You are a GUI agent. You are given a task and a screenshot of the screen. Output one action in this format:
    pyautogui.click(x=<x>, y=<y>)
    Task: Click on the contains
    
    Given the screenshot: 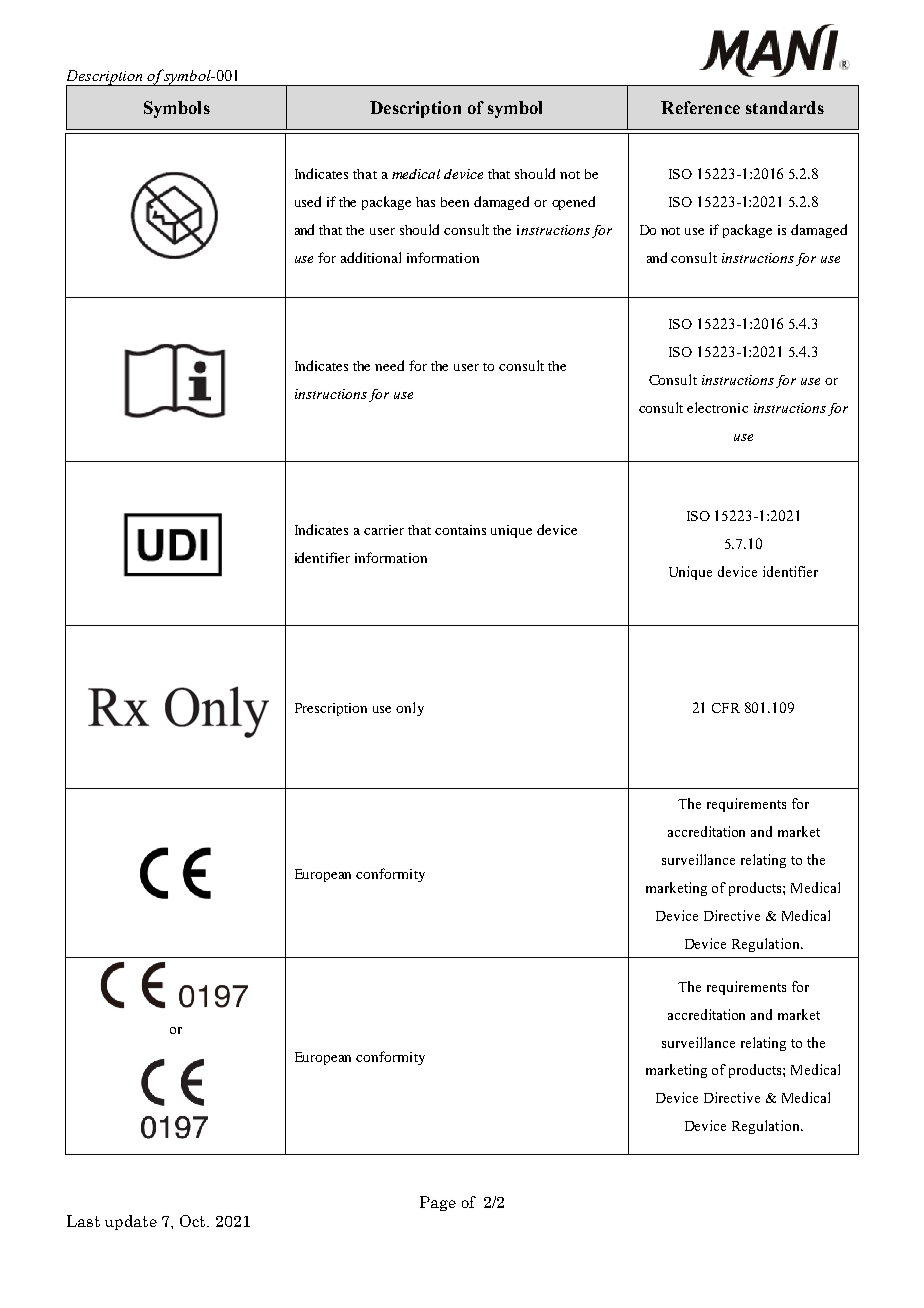 What is the action you would take?
    pyautogui.click(x=460, y=530)
